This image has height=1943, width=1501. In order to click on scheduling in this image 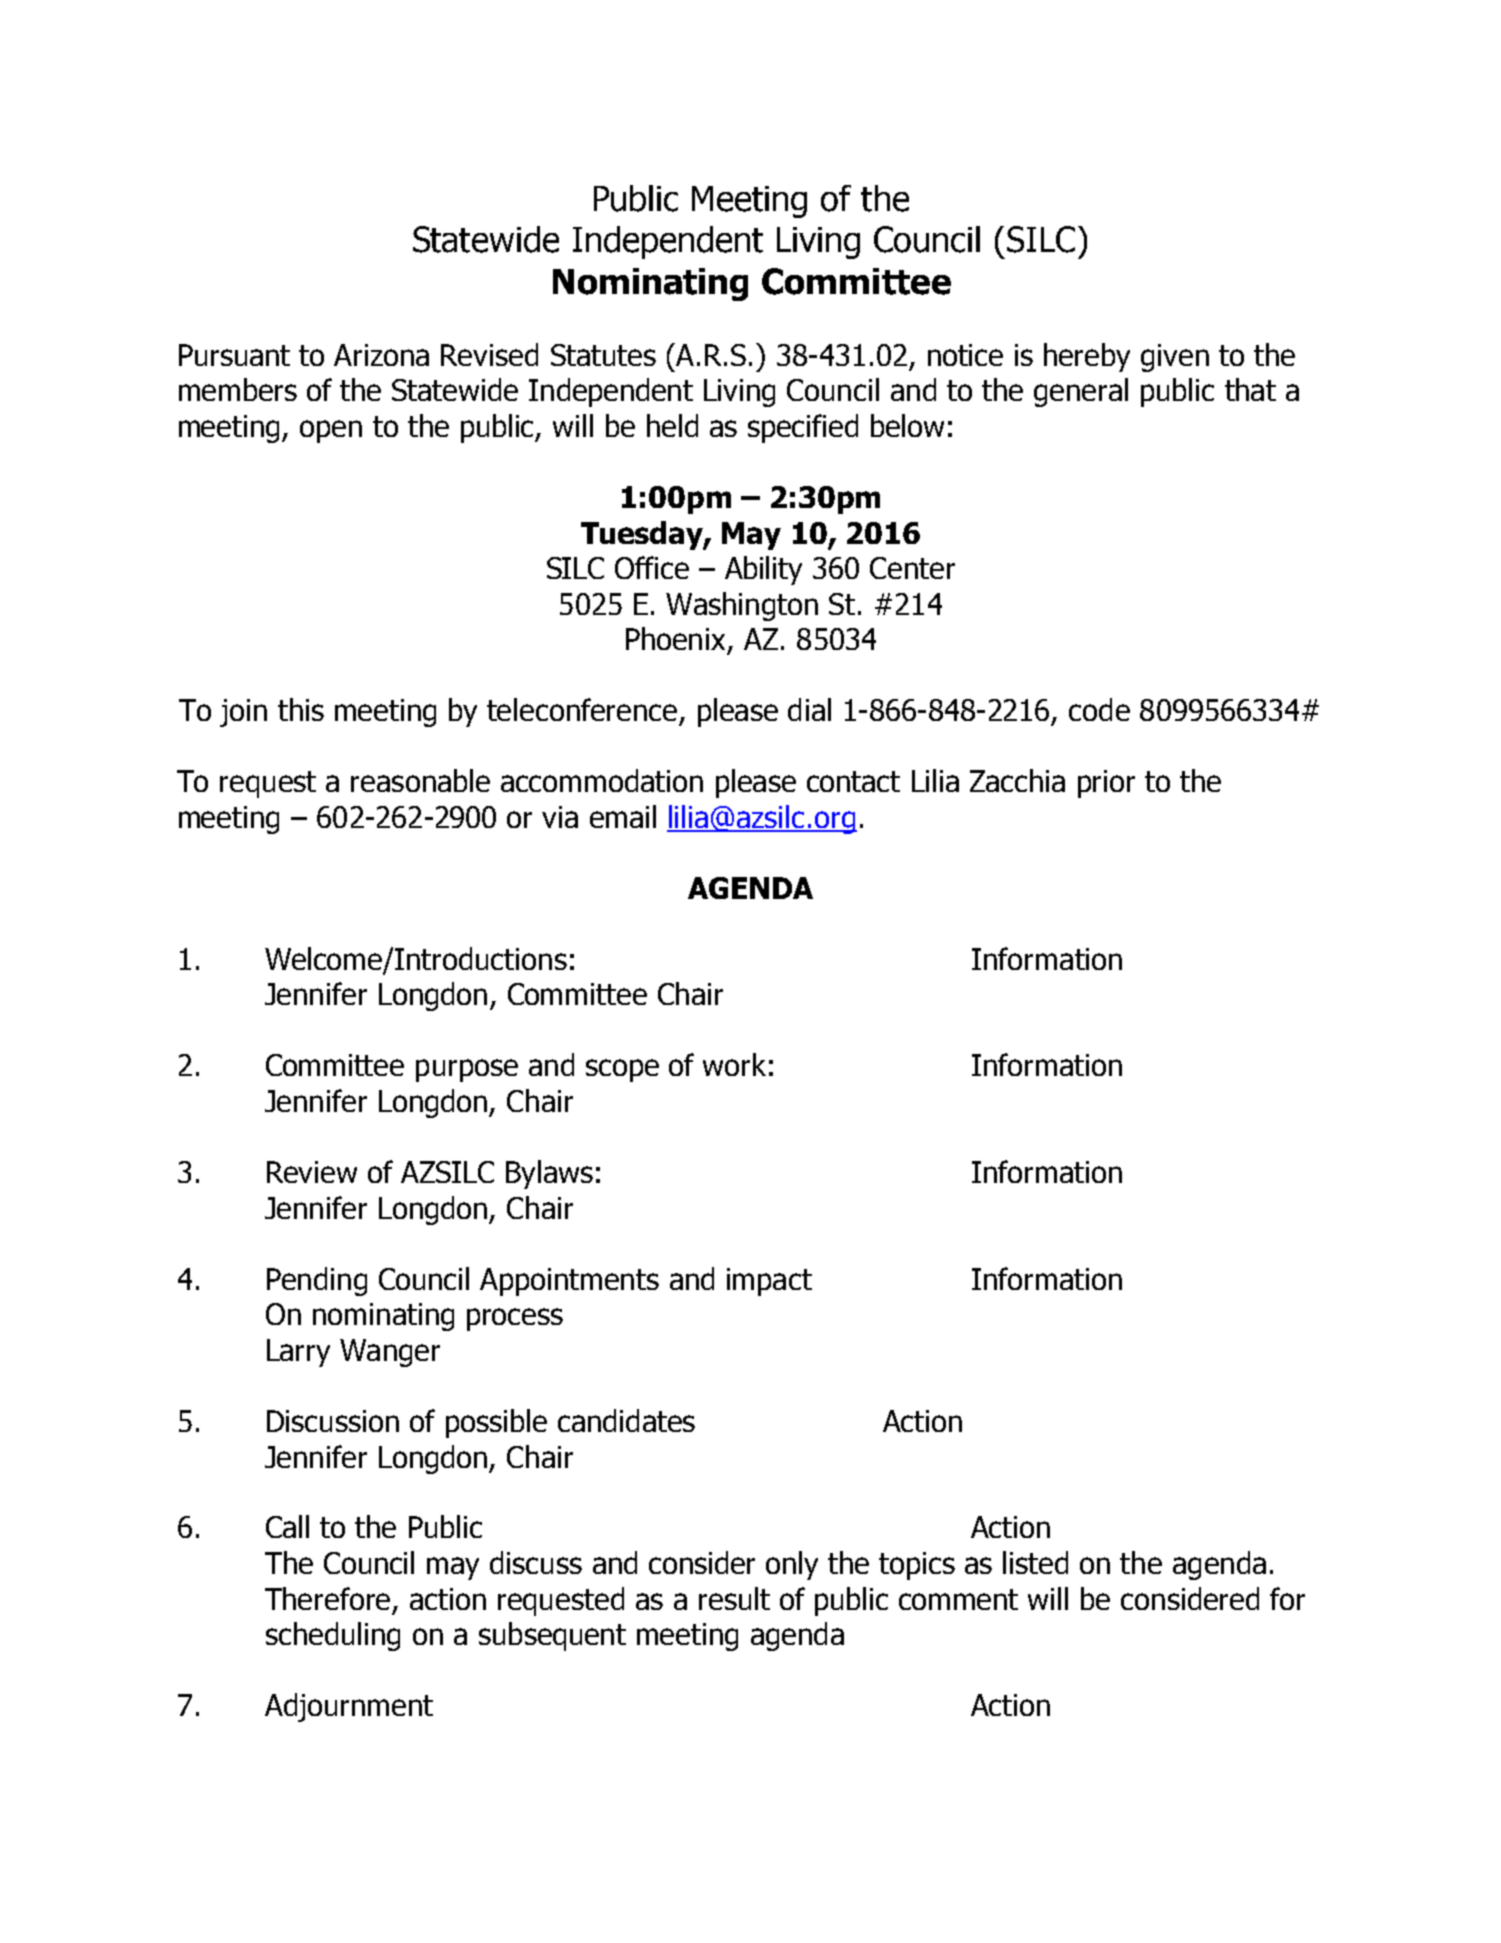, I will do `click(333, 1636)`.
